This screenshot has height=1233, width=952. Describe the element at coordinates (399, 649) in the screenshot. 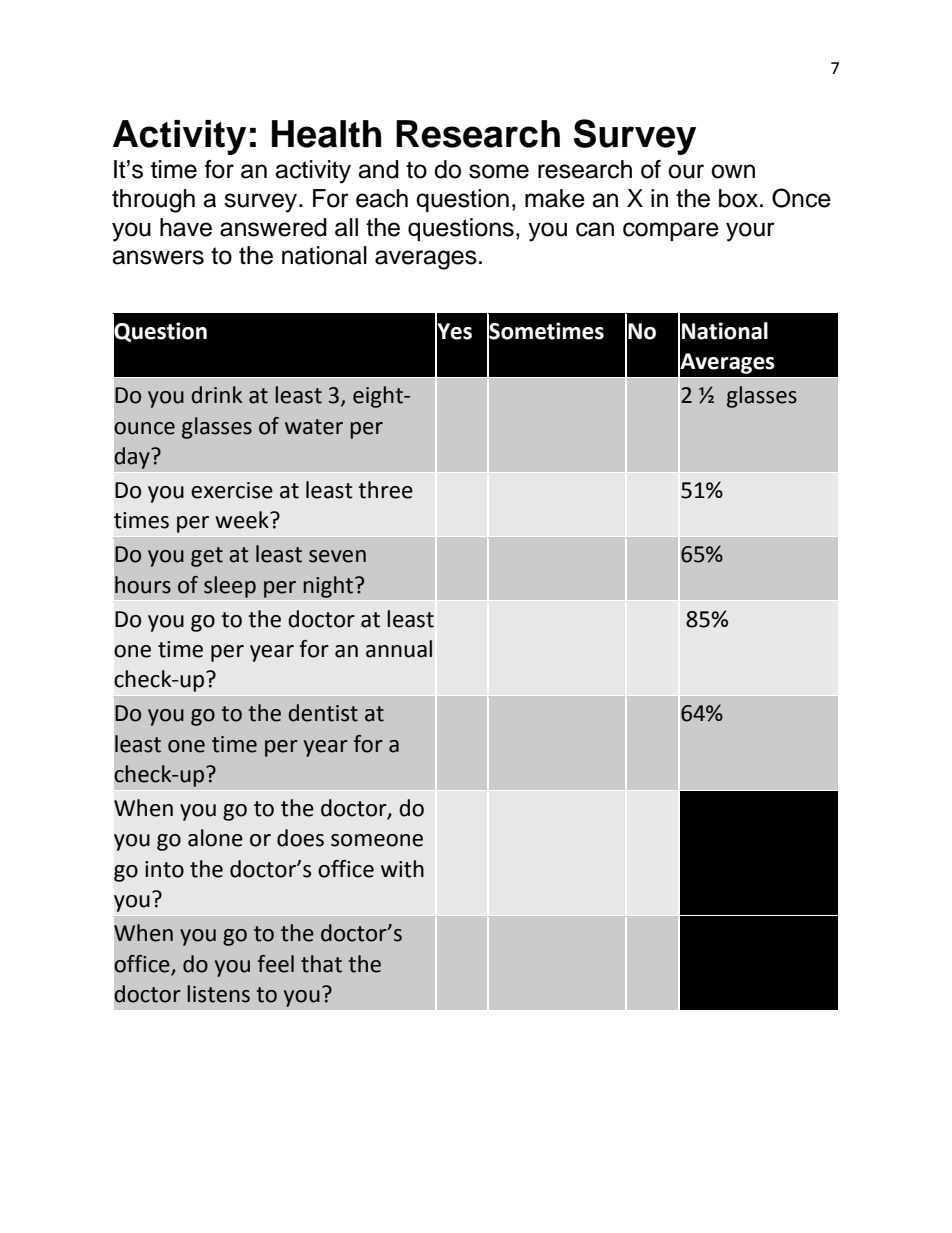

I see `annual` at that location.
